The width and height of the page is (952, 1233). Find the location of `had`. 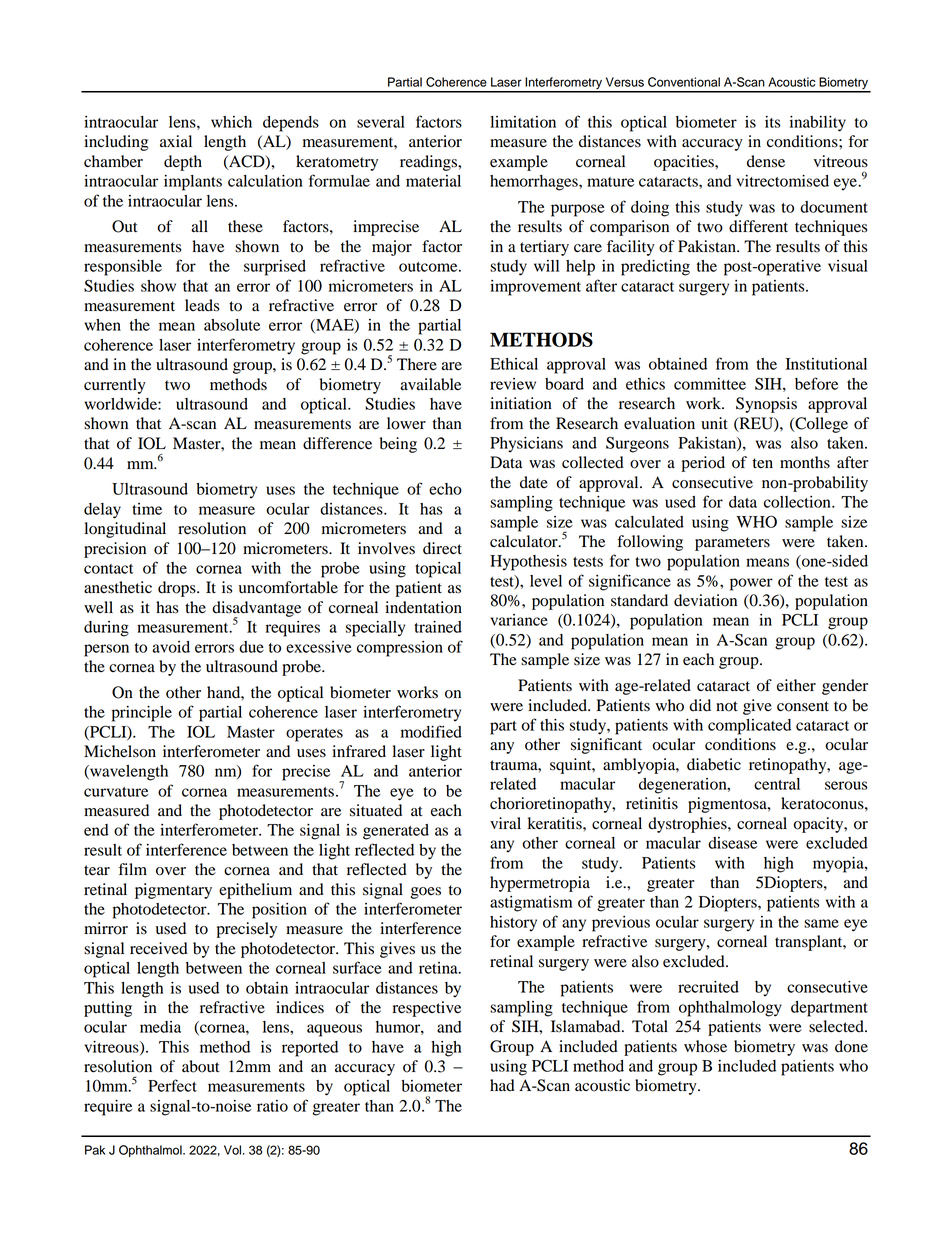

had is located at coordinates (502, 1085).
